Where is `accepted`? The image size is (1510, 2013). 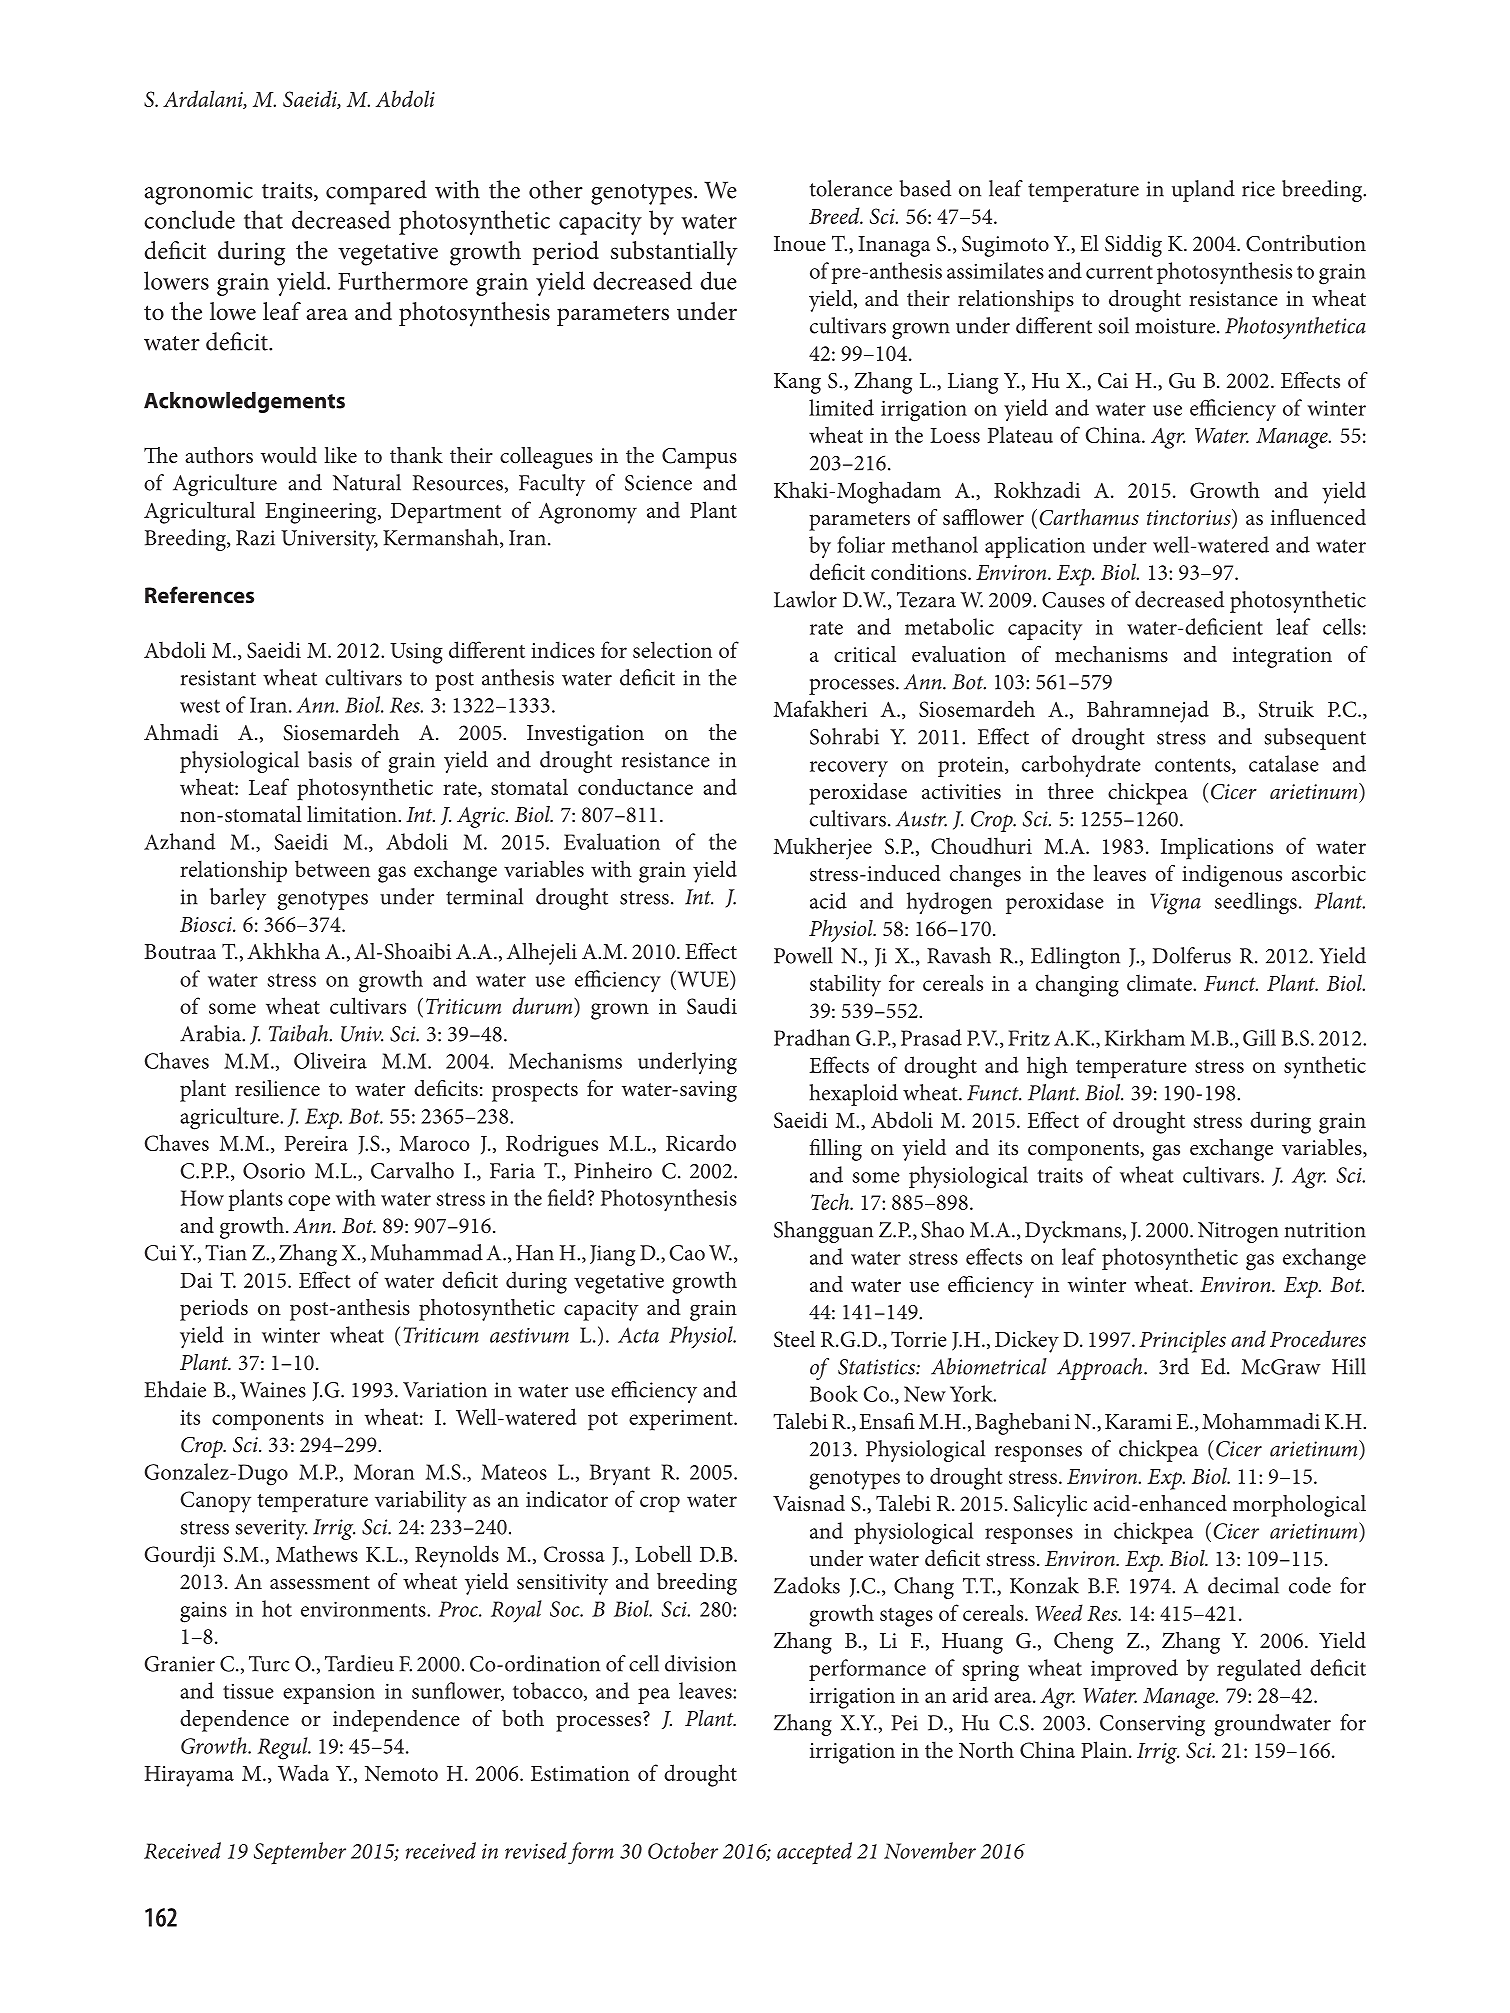
accepted is located at coordinates (814, 1853).
